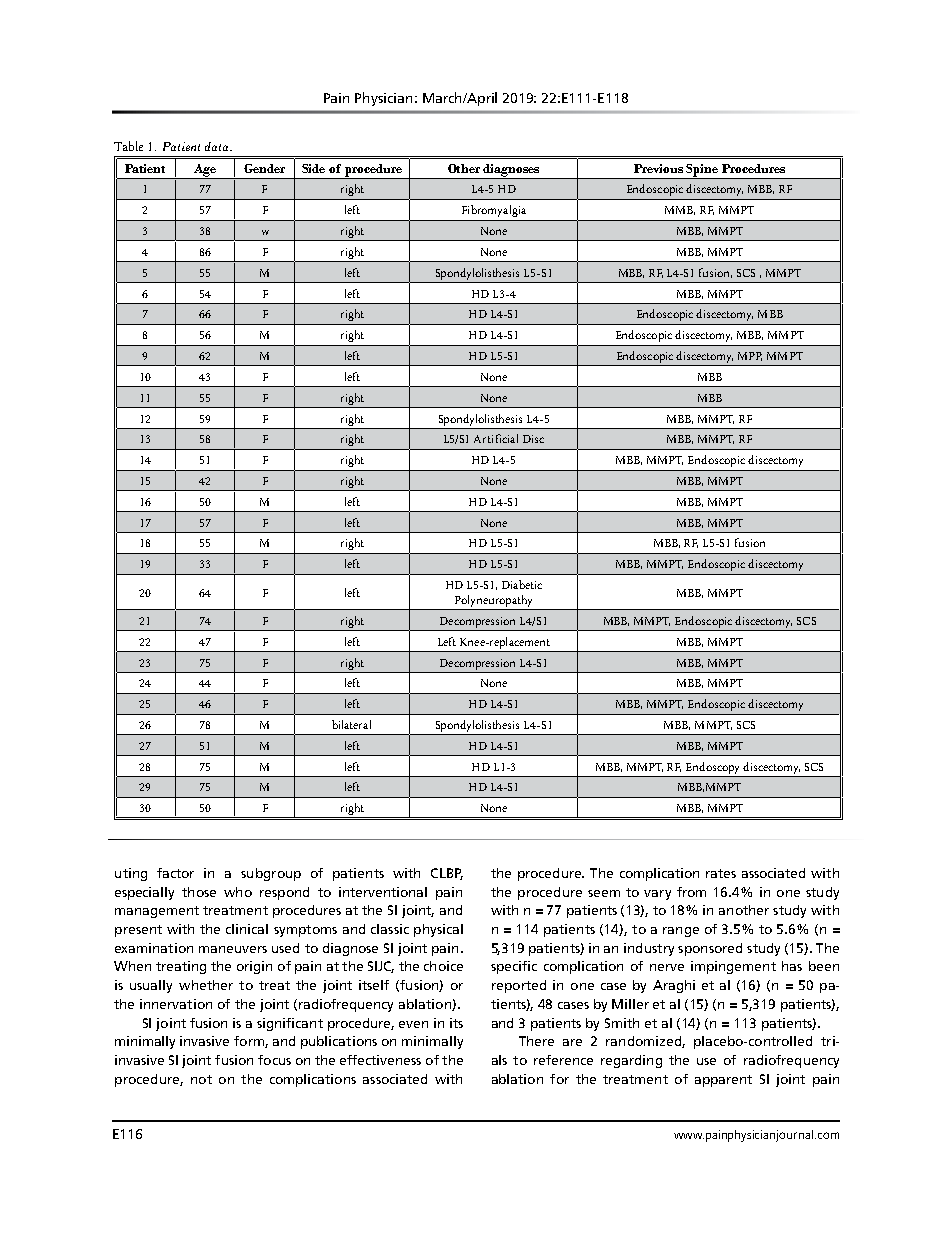  I want to click on There, so click(536, 1041).
